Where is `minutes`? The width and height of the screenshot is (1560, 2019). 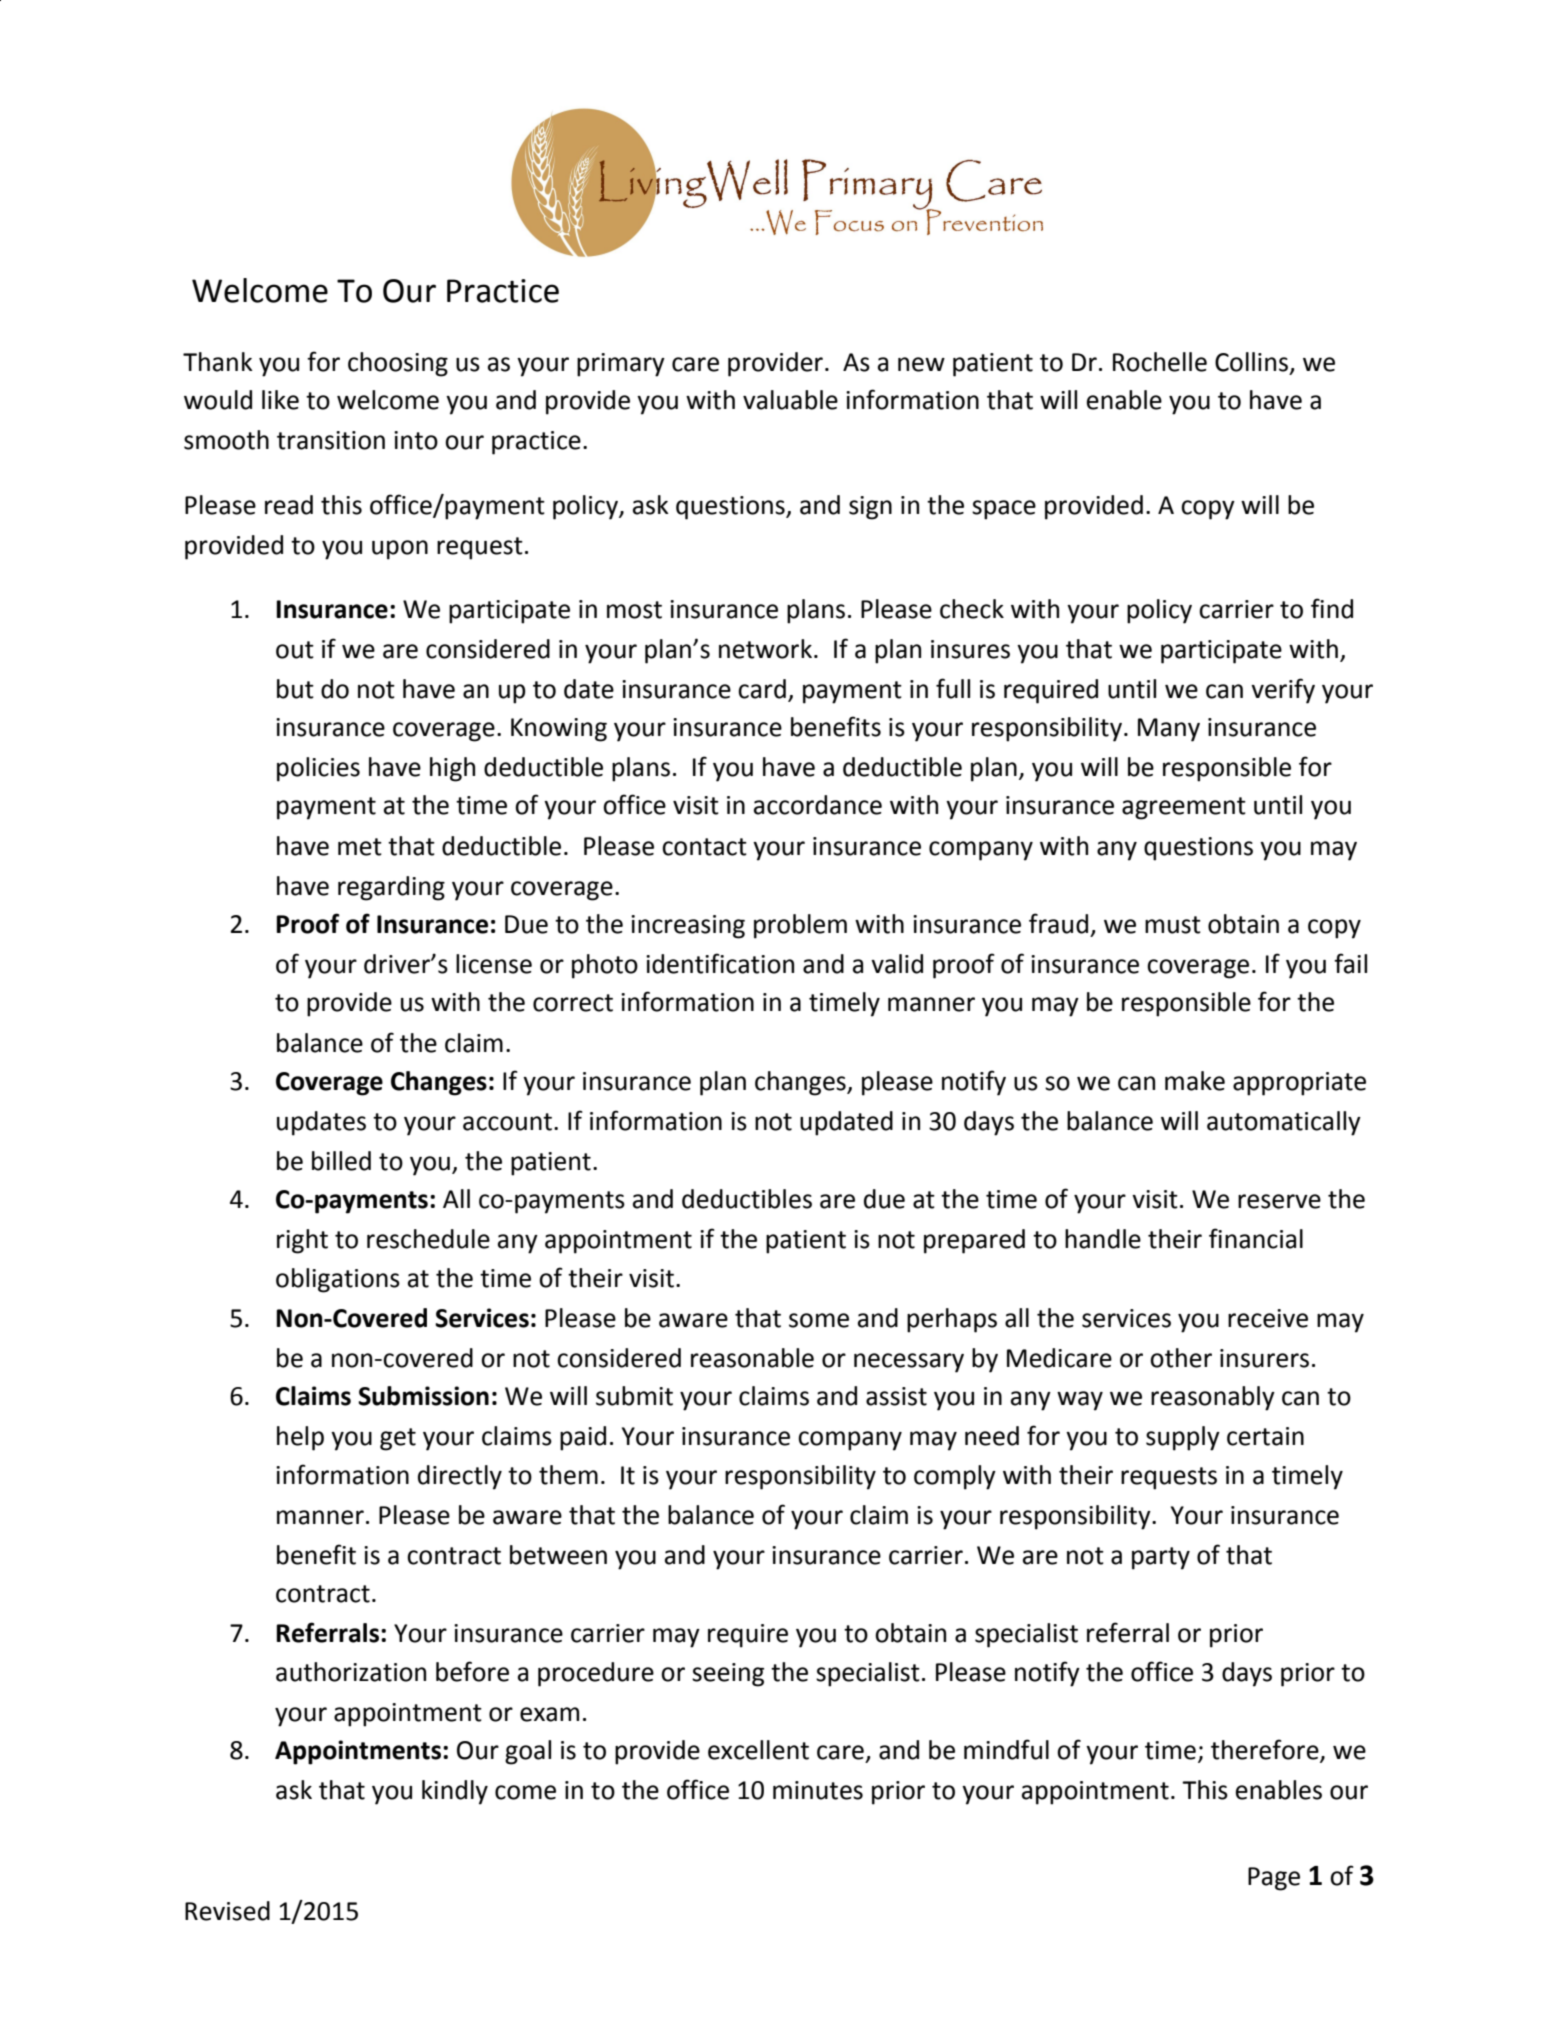 minutes is located at coordinates (818, 1790).
